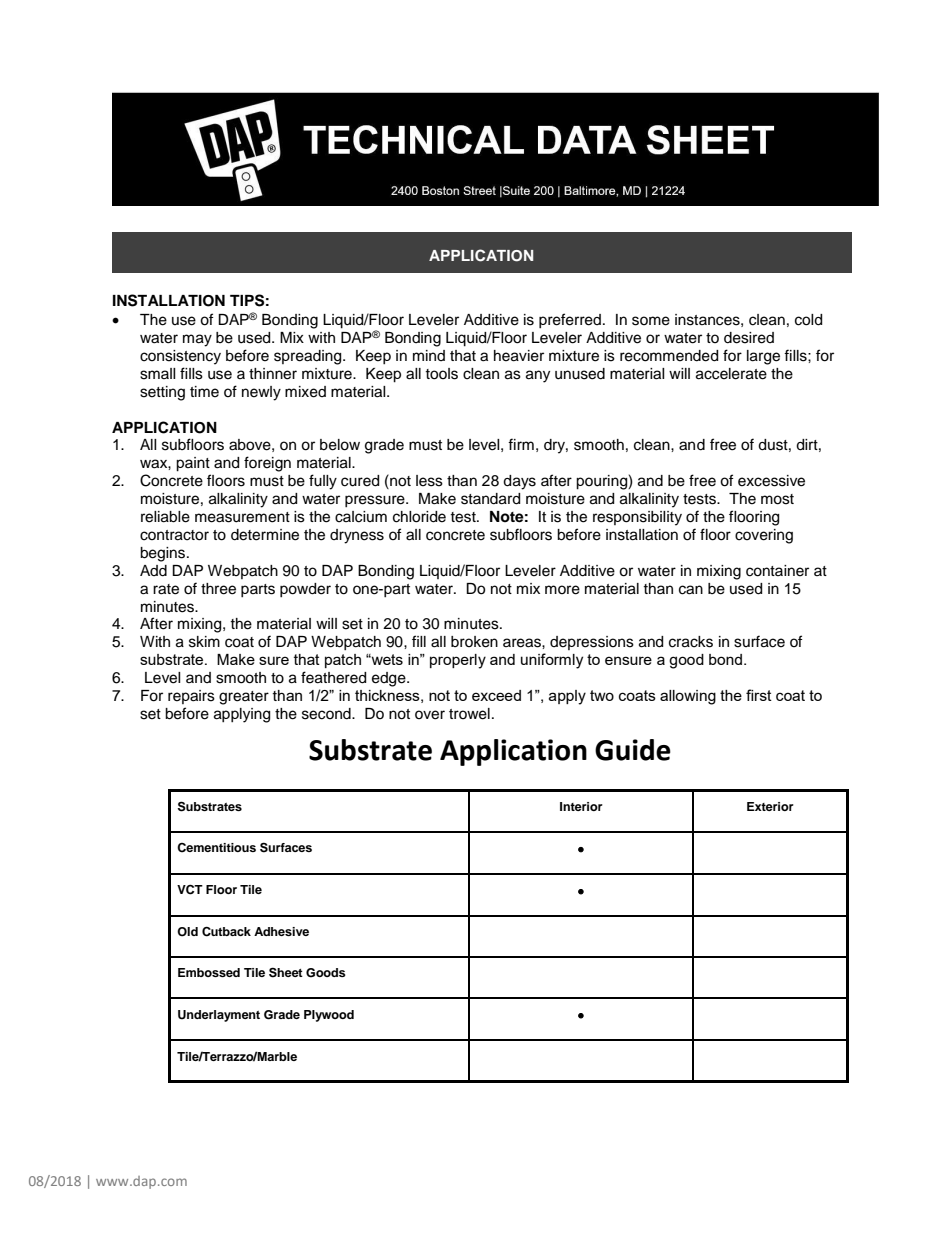 This screenshot has height=1233, width=952. Describe the element at coordinates (458, 661) in the screenshot. I see `properly` at that location.
